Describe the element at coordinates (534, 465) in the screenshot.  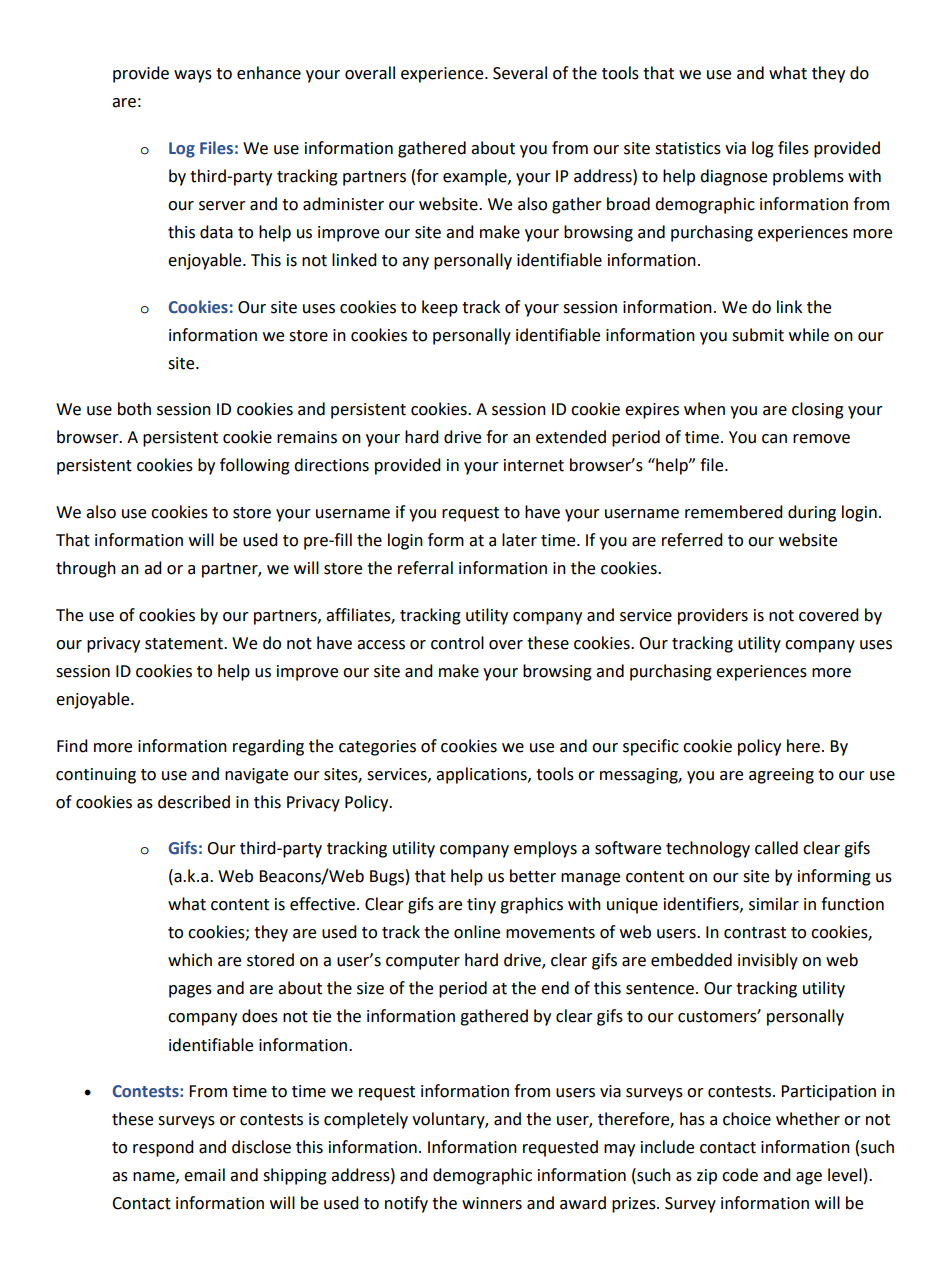
I see `internet` at that location.
